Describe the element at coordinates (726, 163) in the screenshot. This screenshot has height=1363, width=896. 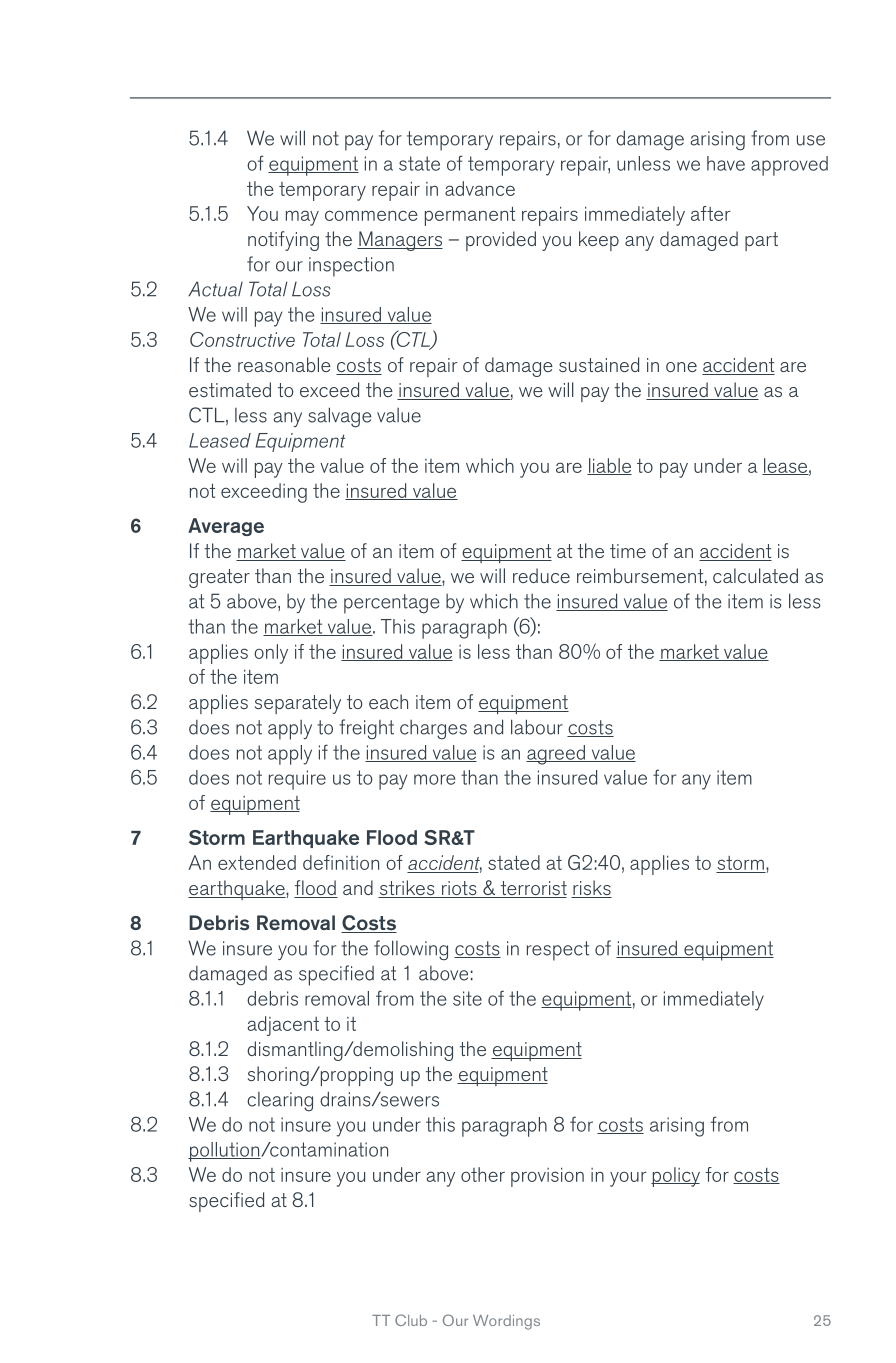
I see `have` at that location.
